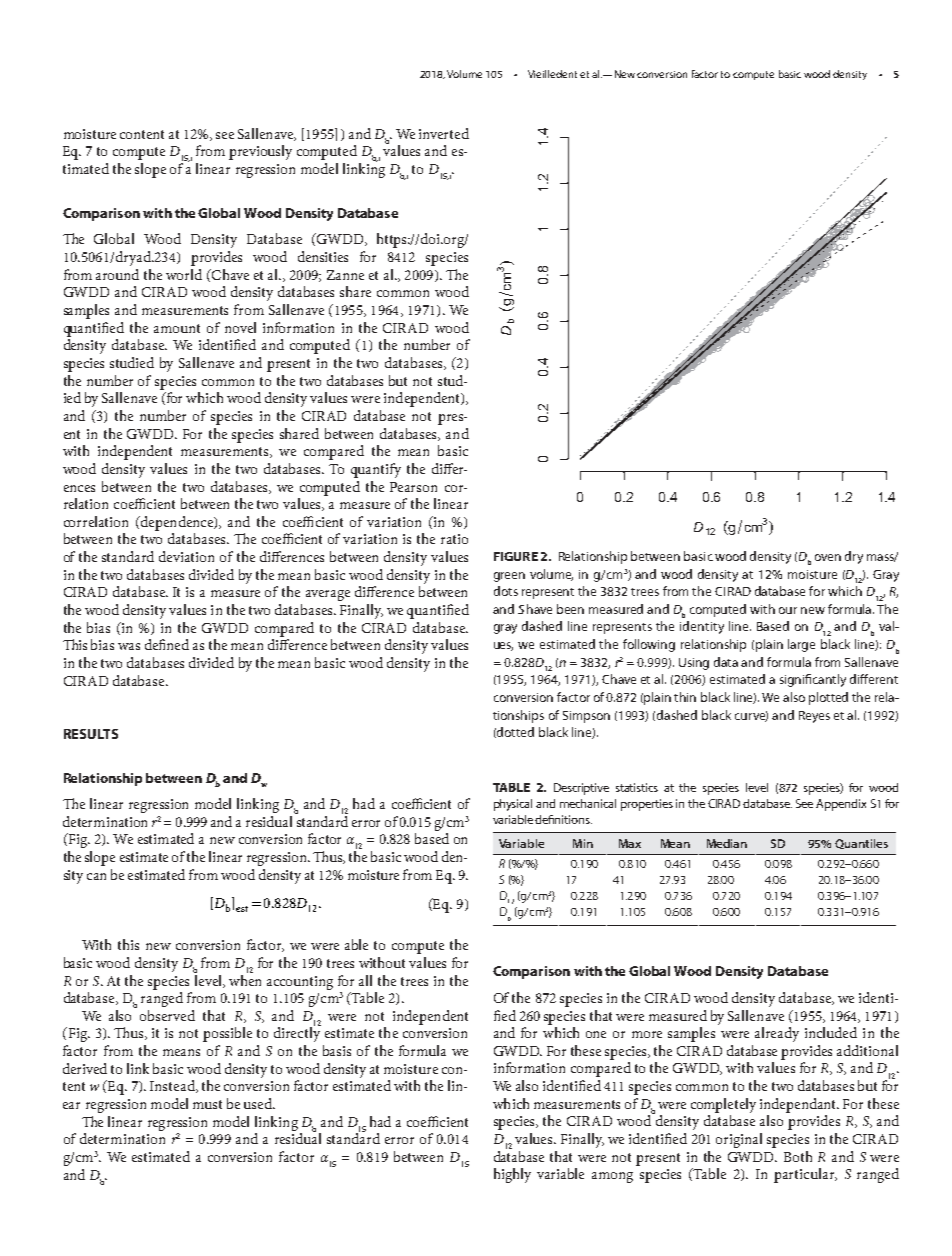 The image size is (952, 1256). Describe the element at coordinates (444, 133) in the image. I see `inverted` at that location.
